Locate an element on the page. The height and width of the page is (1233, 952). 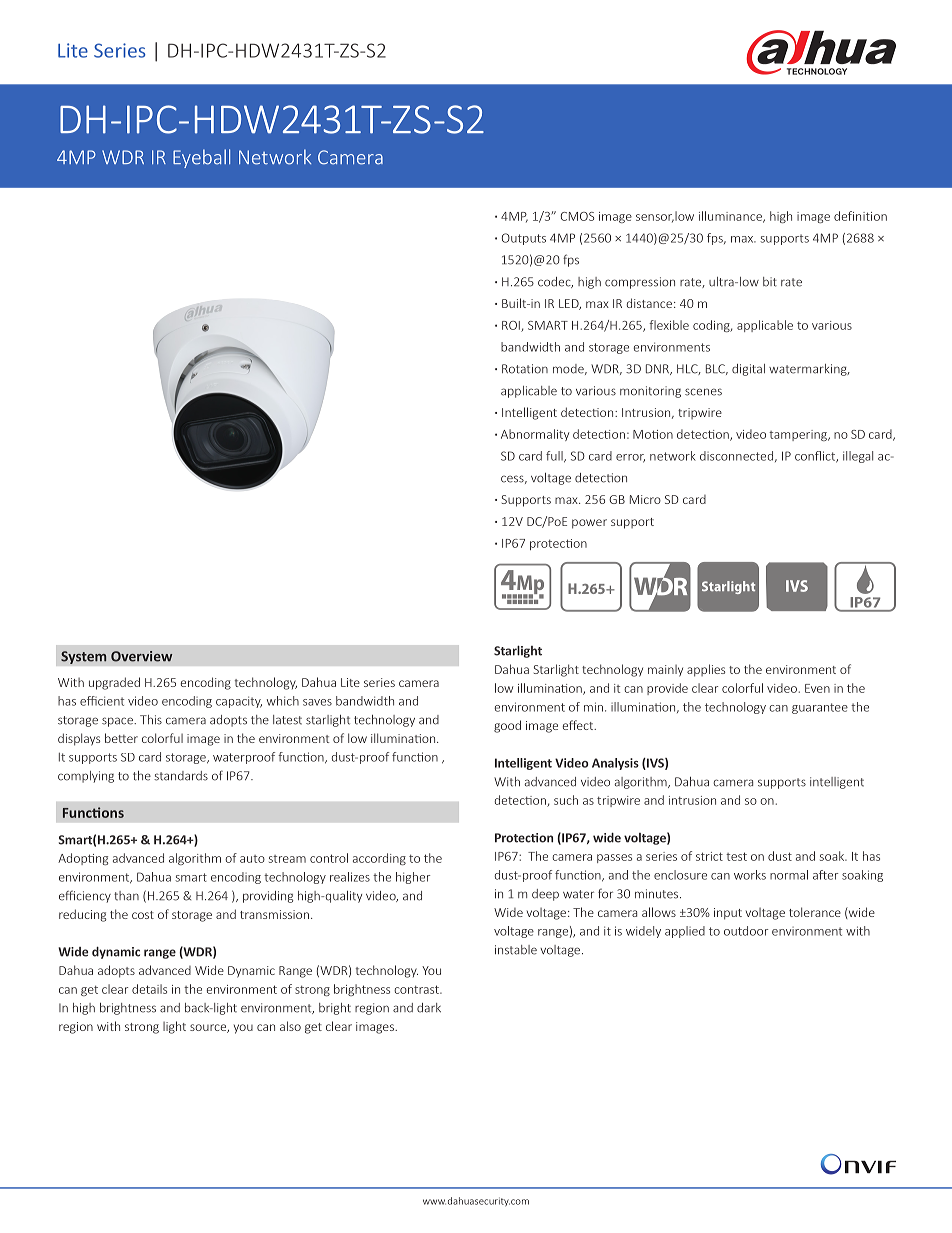
details is located at coordinates (149, 989).
